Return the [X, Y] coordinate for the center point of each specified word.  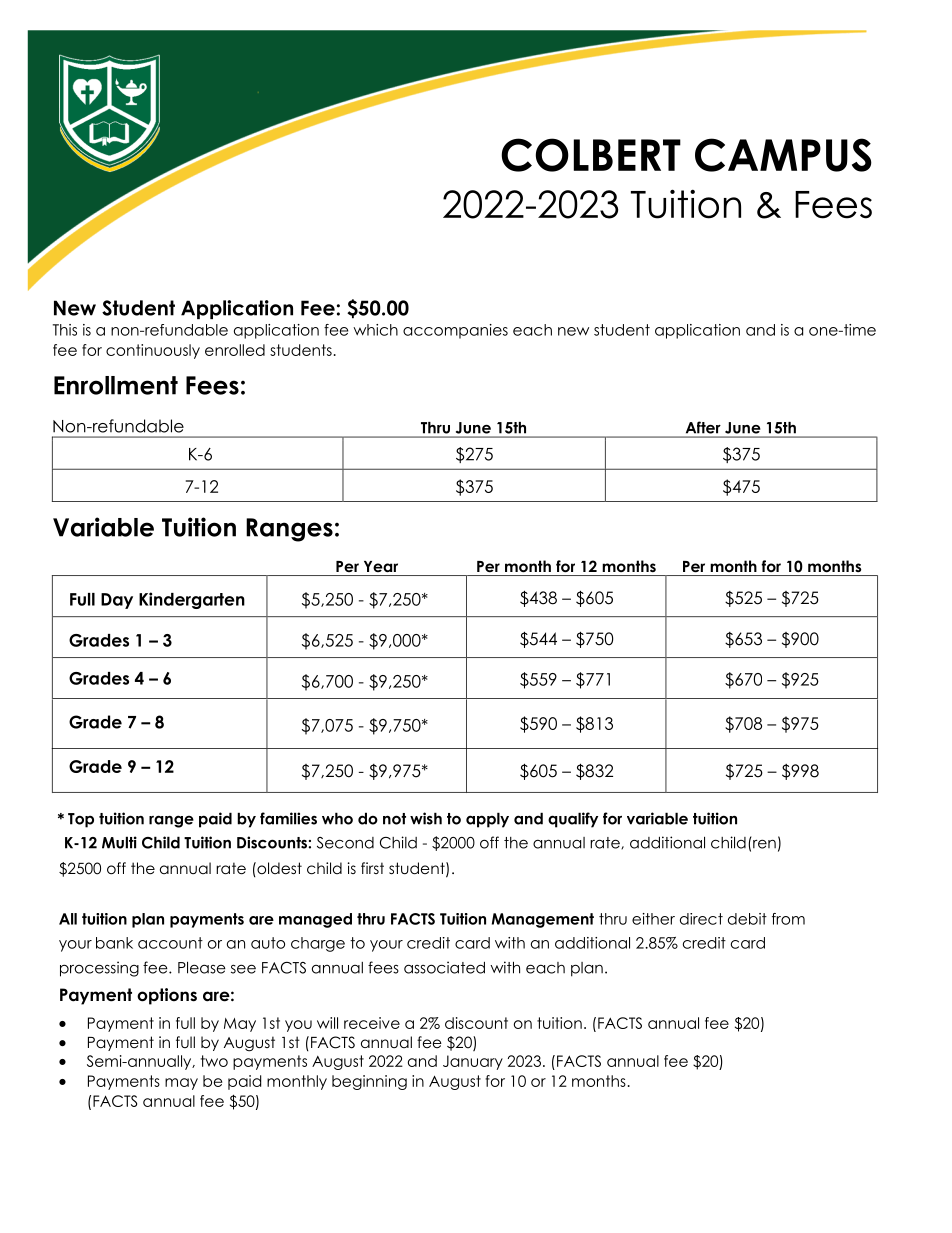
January [473, 1062]
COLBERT [591, 155]
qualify [573, 820]
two [214, 1061]
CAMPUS [783, 155]
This [65, 330]
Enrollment [116, 385]
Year [381, 566]
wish [426, 818]
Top [81, 820]
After [703, 428]
